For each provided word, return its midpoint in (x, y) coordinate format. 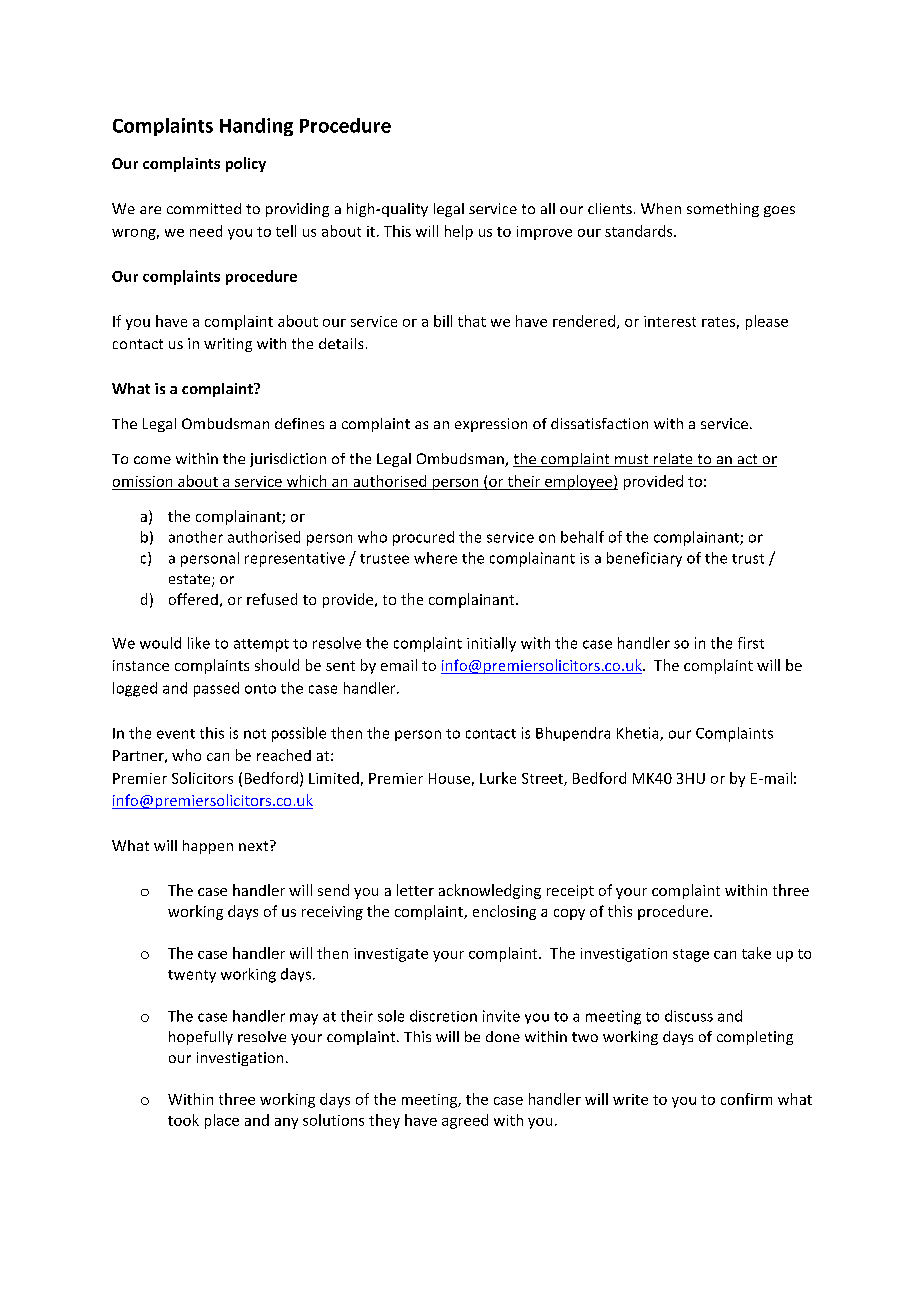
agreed (465, 1121)
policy (246, 164)
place (222, 1121)
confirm (746, 1099)
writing (228, 345)
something (723, 210)
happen (208, 847)
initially (491, 644)
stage (691, 955)
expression (491, 425)
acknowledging (490, 891)
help (459, 232)
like (199, 643)
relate (673, 460)
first (751, 643)
